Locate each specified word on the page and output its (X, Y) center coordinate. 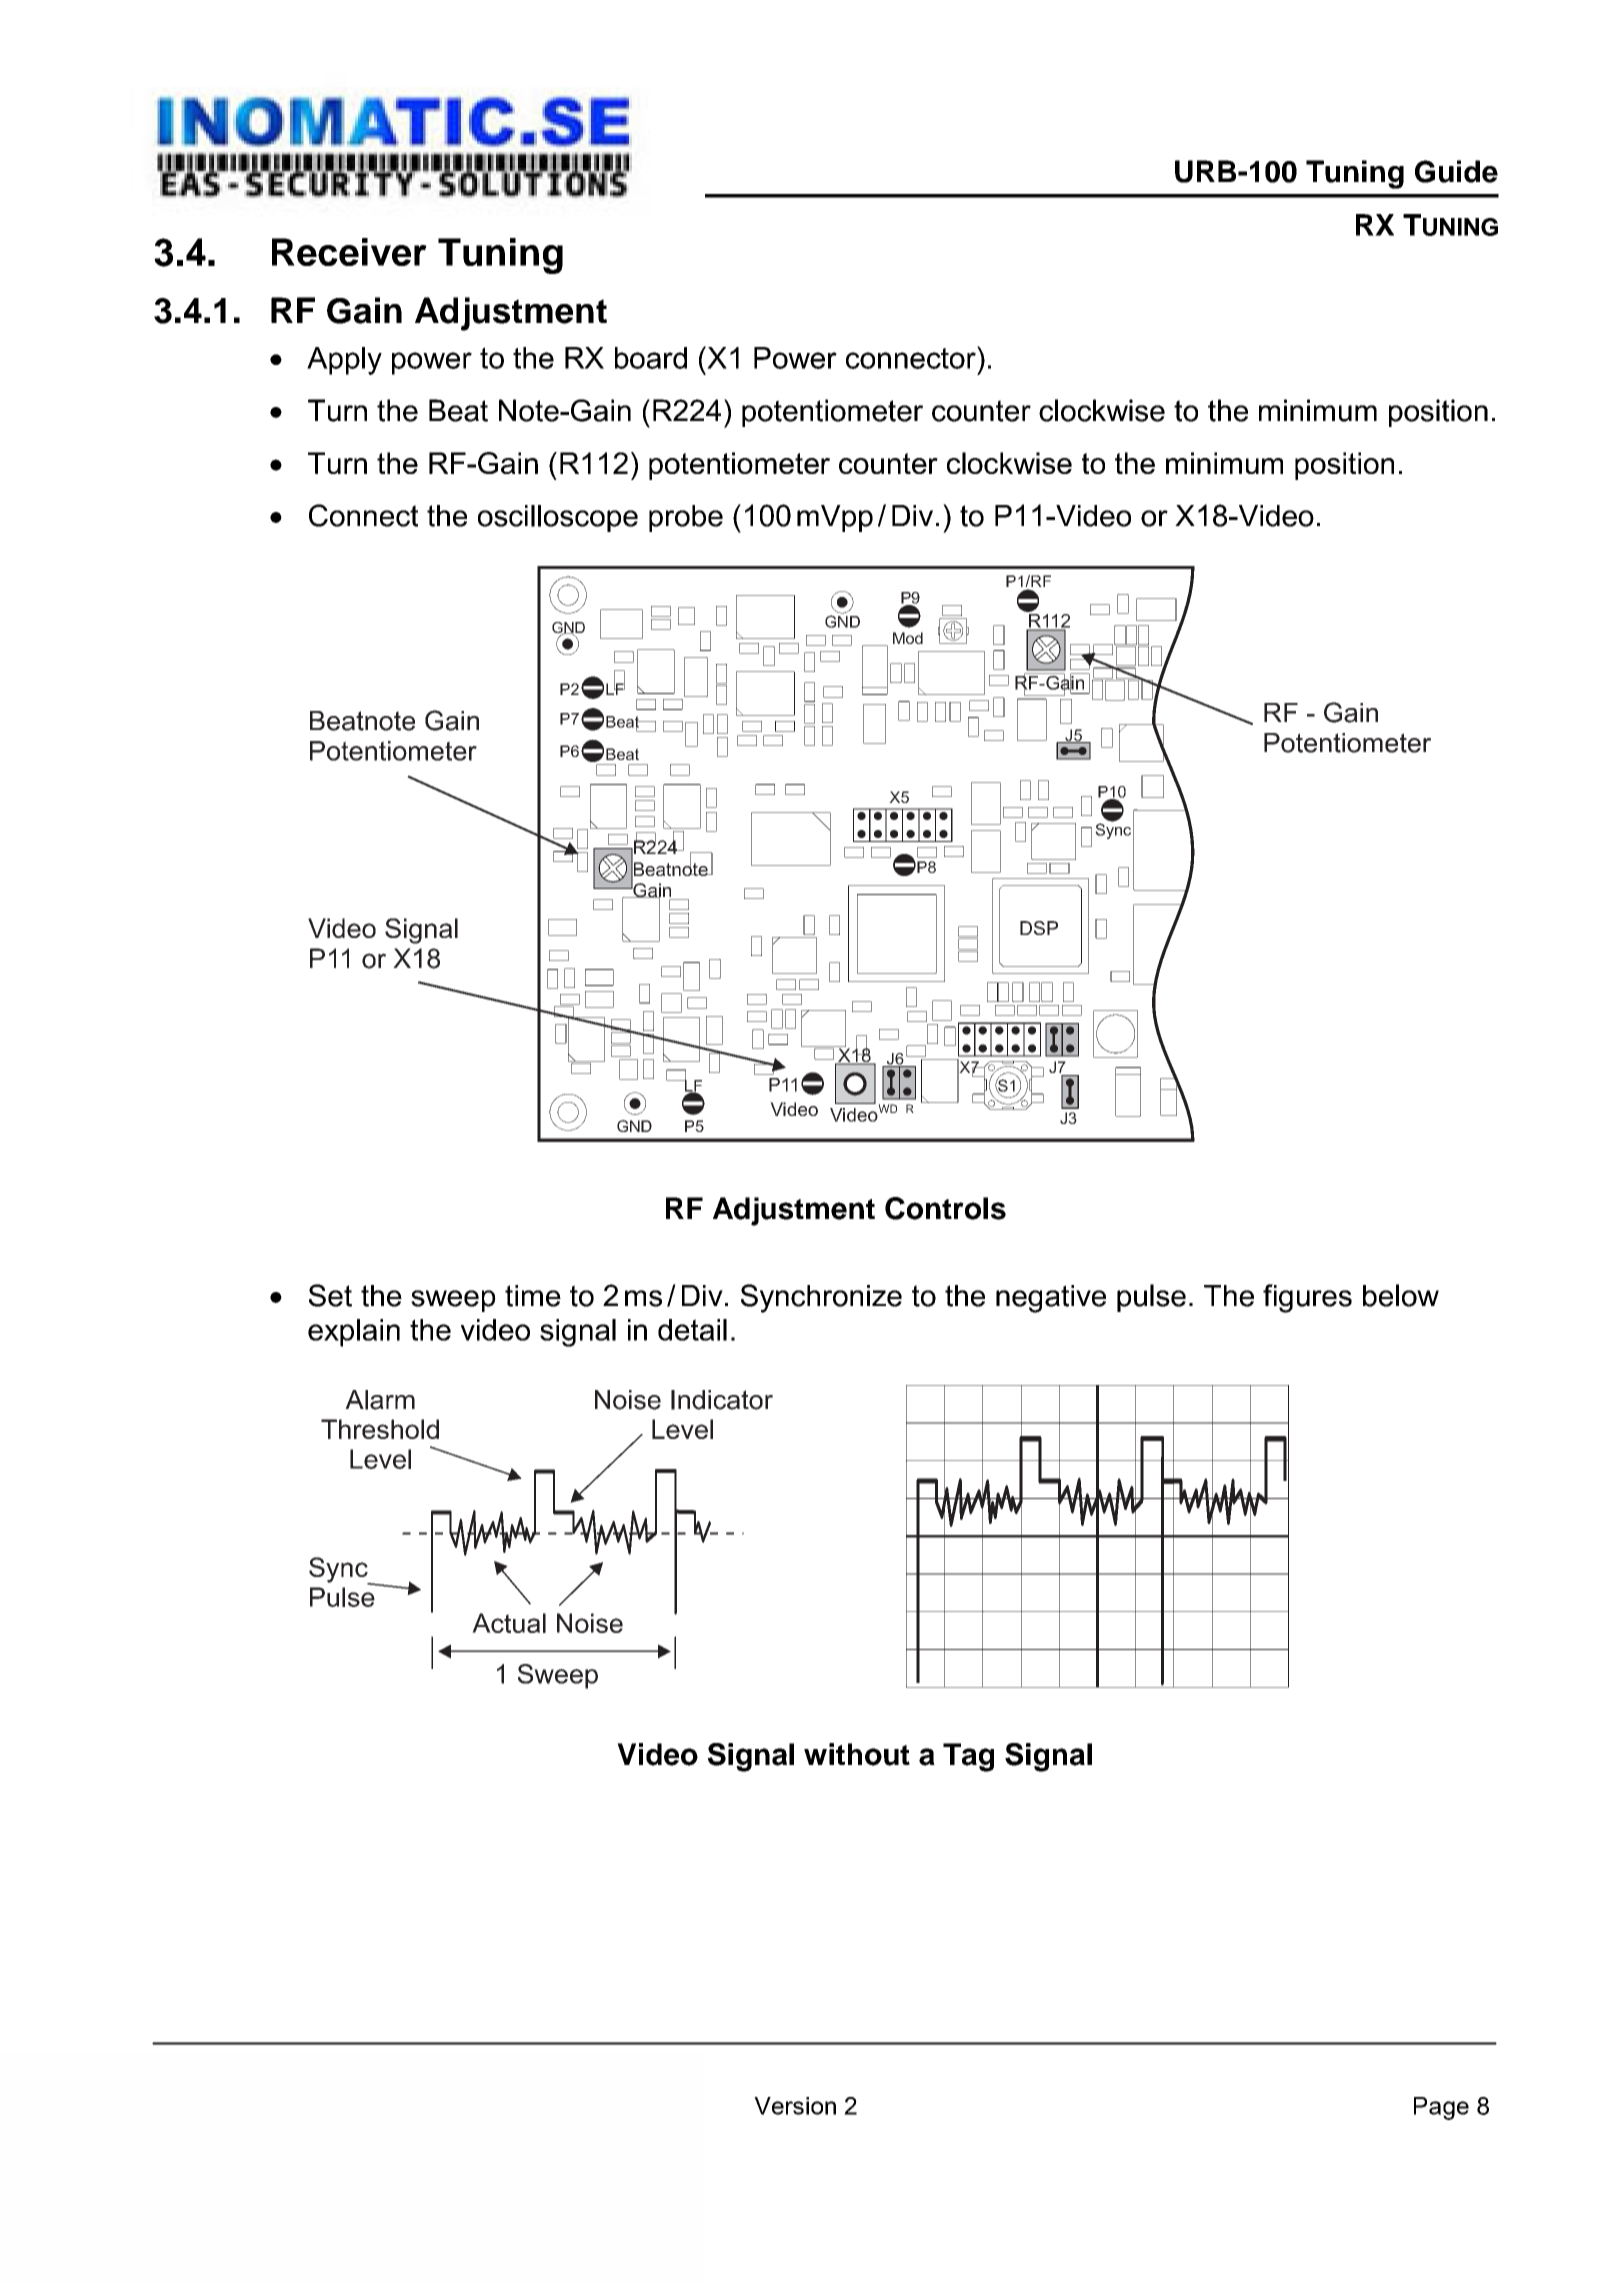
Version (795, 2106)
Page (1441, 2108)
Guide (1456, 171)
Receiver (349, 252)
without (857, 1754)
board (651, 358)
